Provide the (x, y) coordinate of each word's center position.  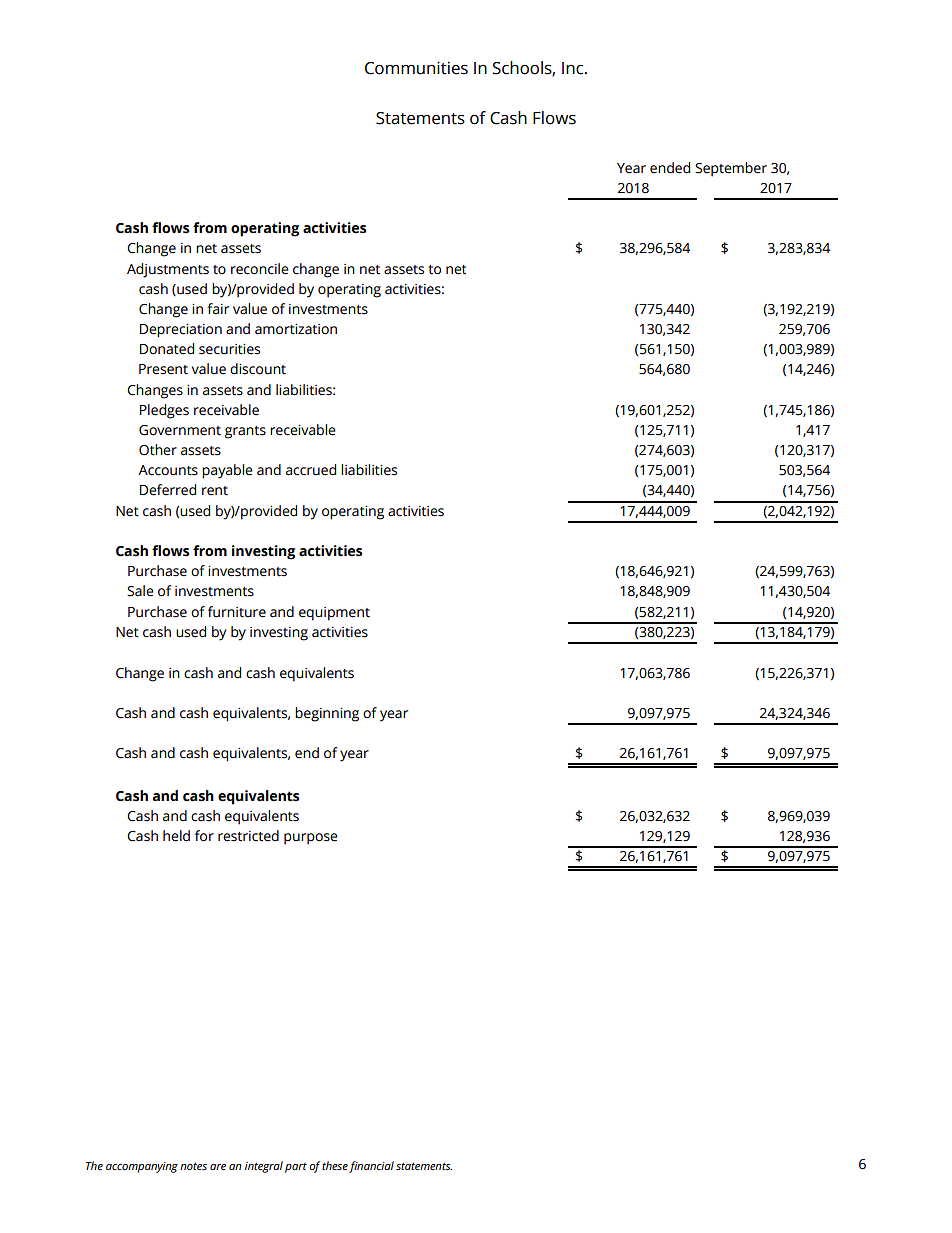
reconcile (260, 269)
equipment (334, 614)
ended (670, 168)
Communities (416, 68)
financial (371, 1167)
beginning (327, 714)
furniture (237, 612)
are (218, 1167)
